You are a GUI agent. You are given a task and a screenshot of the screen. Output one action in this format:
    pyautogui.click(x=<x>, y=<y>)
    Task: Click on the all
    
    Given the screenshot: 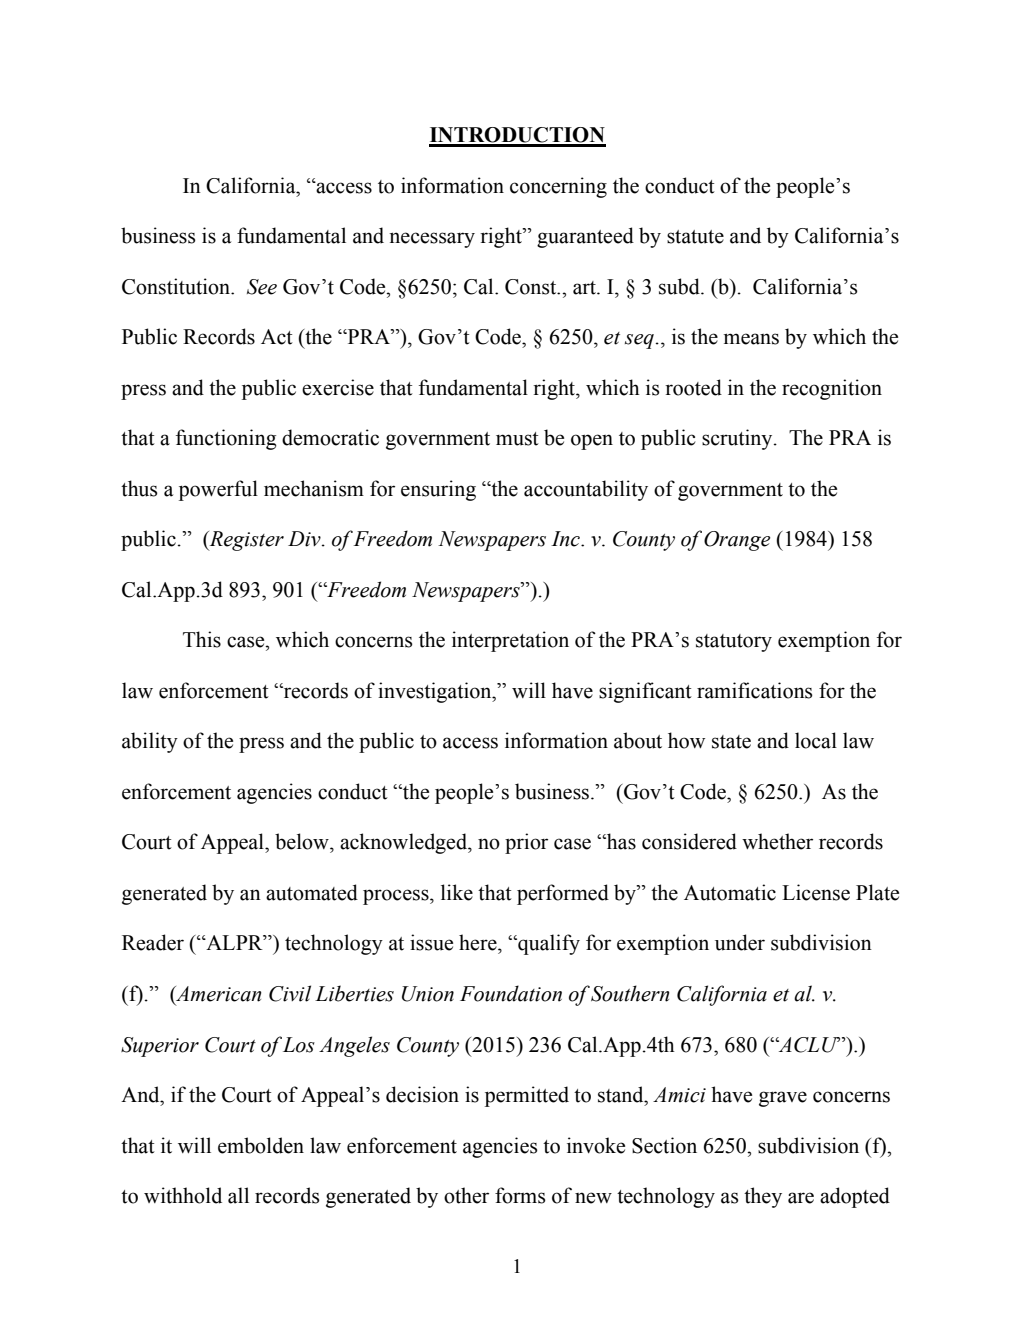 What is the action you would take?
    pyautogui.click(x=238, y=1195)
